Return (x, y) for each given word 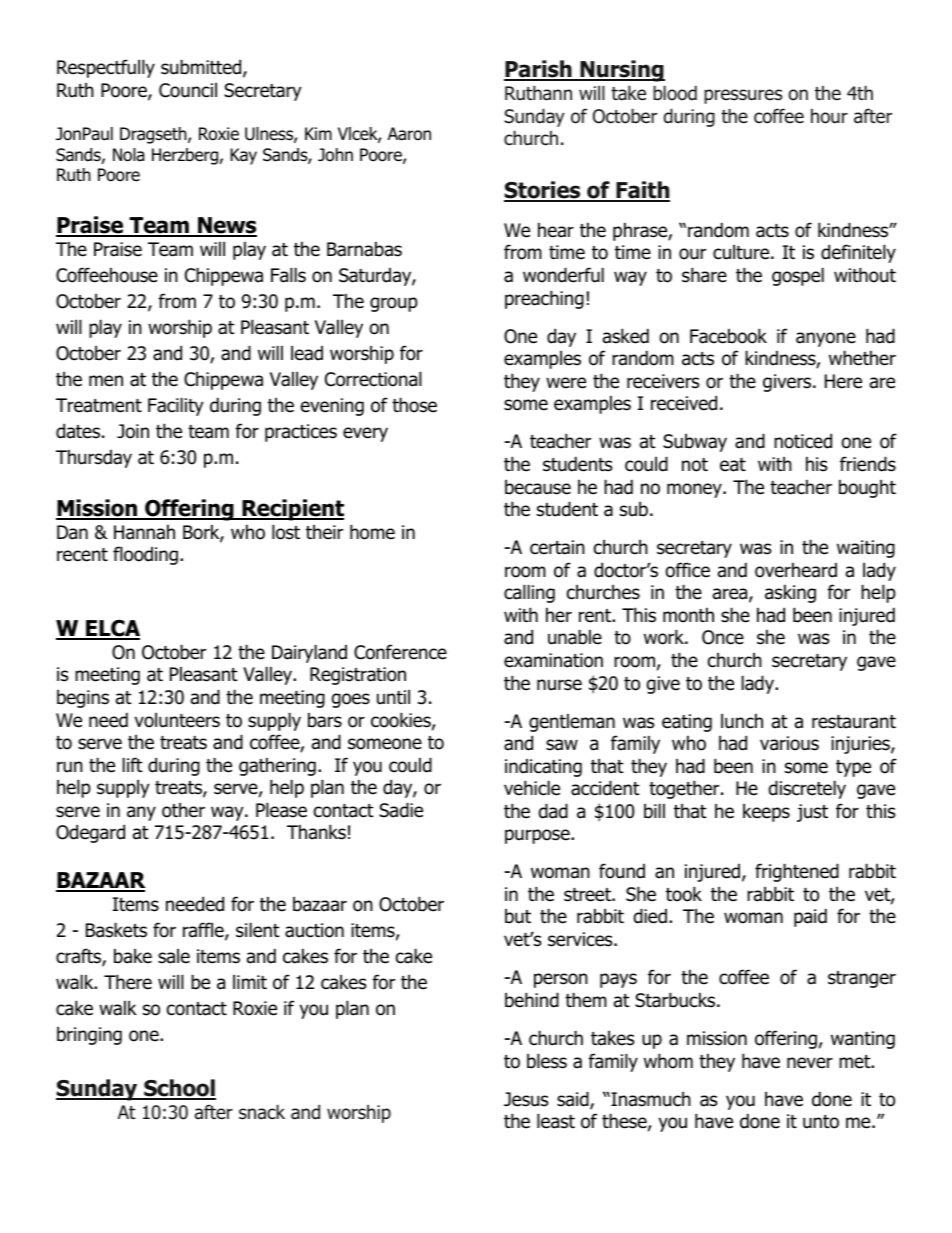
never (810, 1063)
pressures (743, 96)
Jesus (526, 1099)
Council (188, 90)
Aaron (409, 134)
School (179, 1089)
